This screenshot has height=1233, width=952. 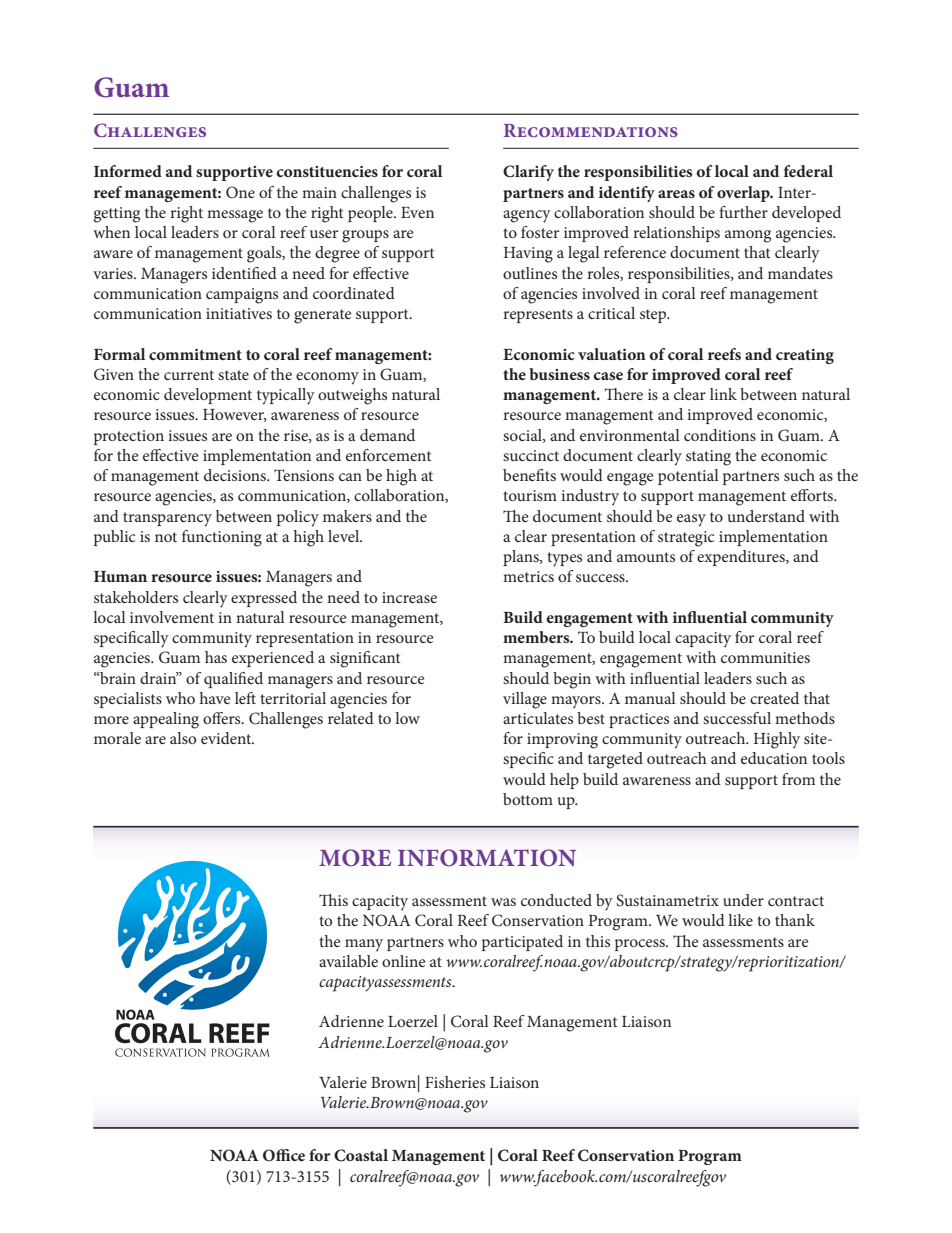 I want to click on Office, so click(x=284, y=1155).
